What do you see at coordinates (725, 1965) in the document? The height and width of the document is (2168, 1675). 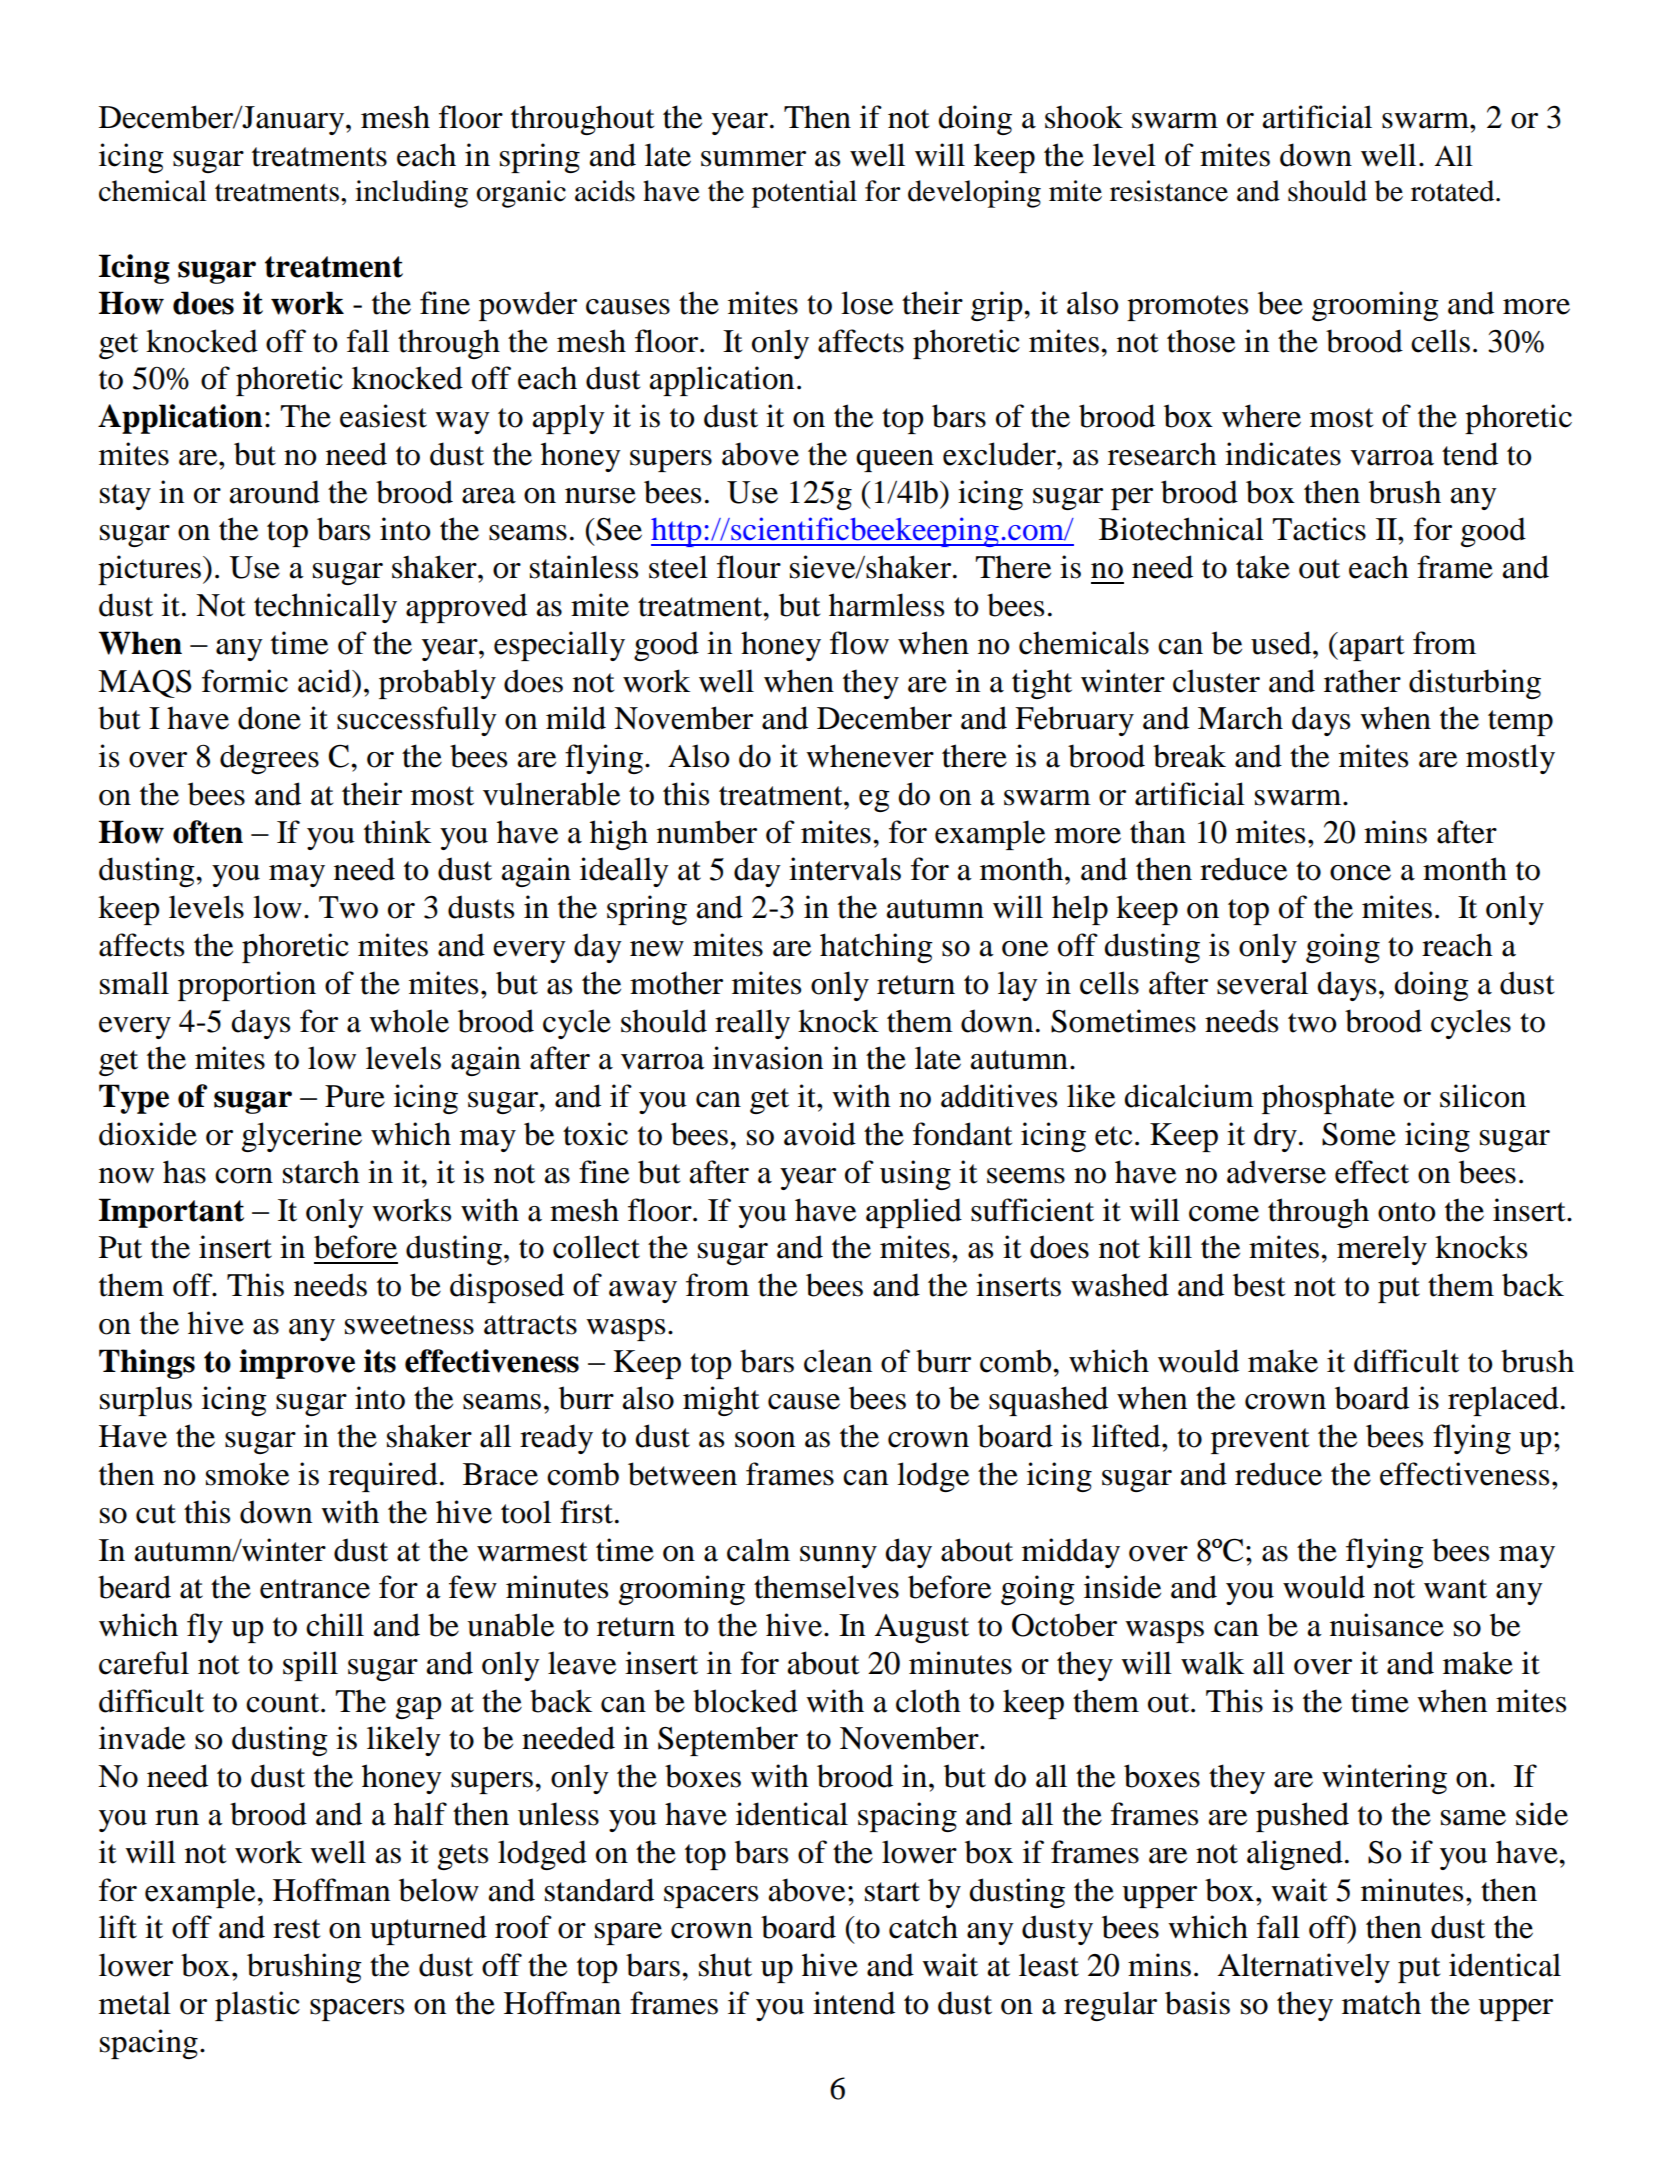 I see `shut` at bounding box center [725, 1965].
